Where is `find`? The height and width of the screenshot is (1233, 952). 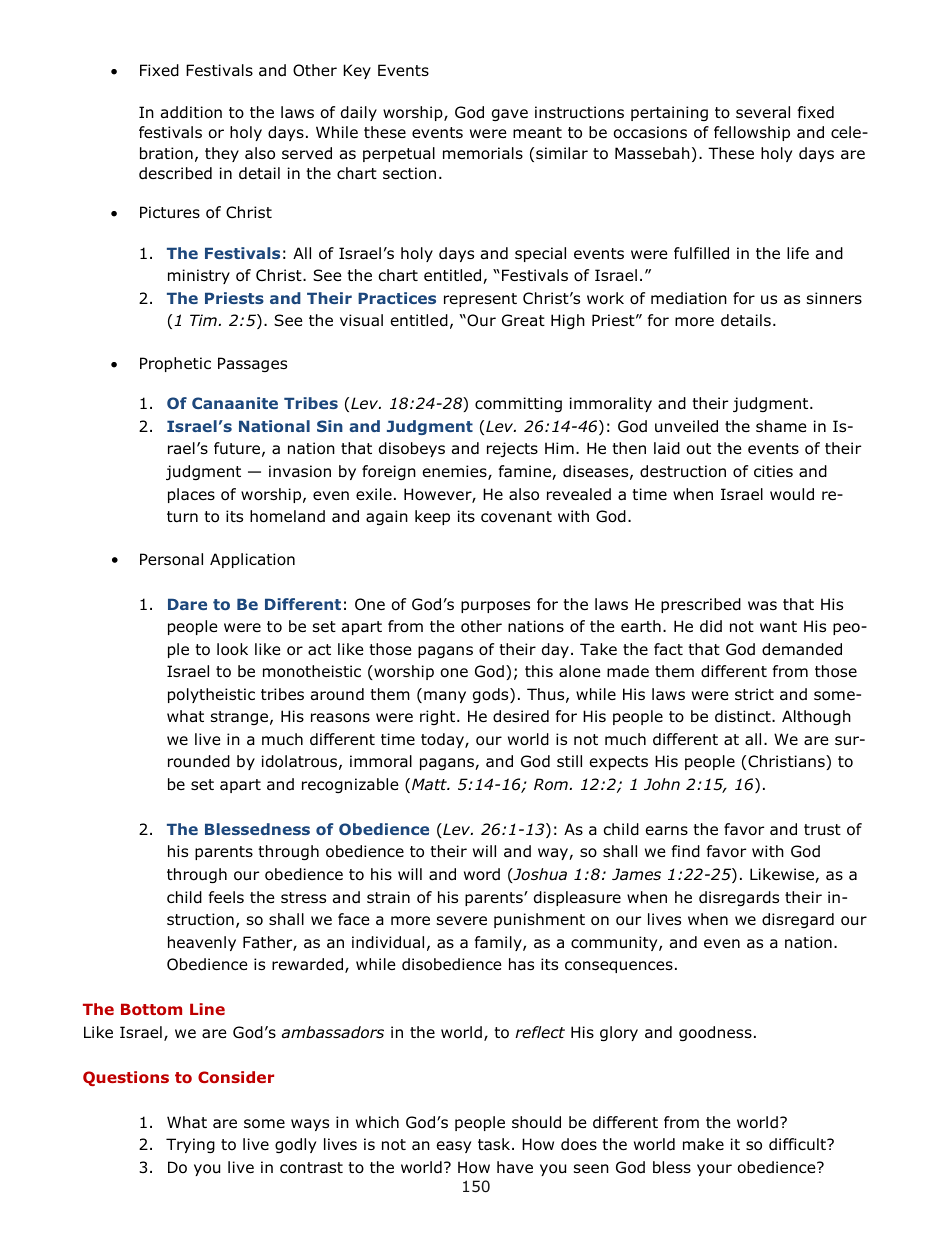 find is located at coordinates (686, 851).
